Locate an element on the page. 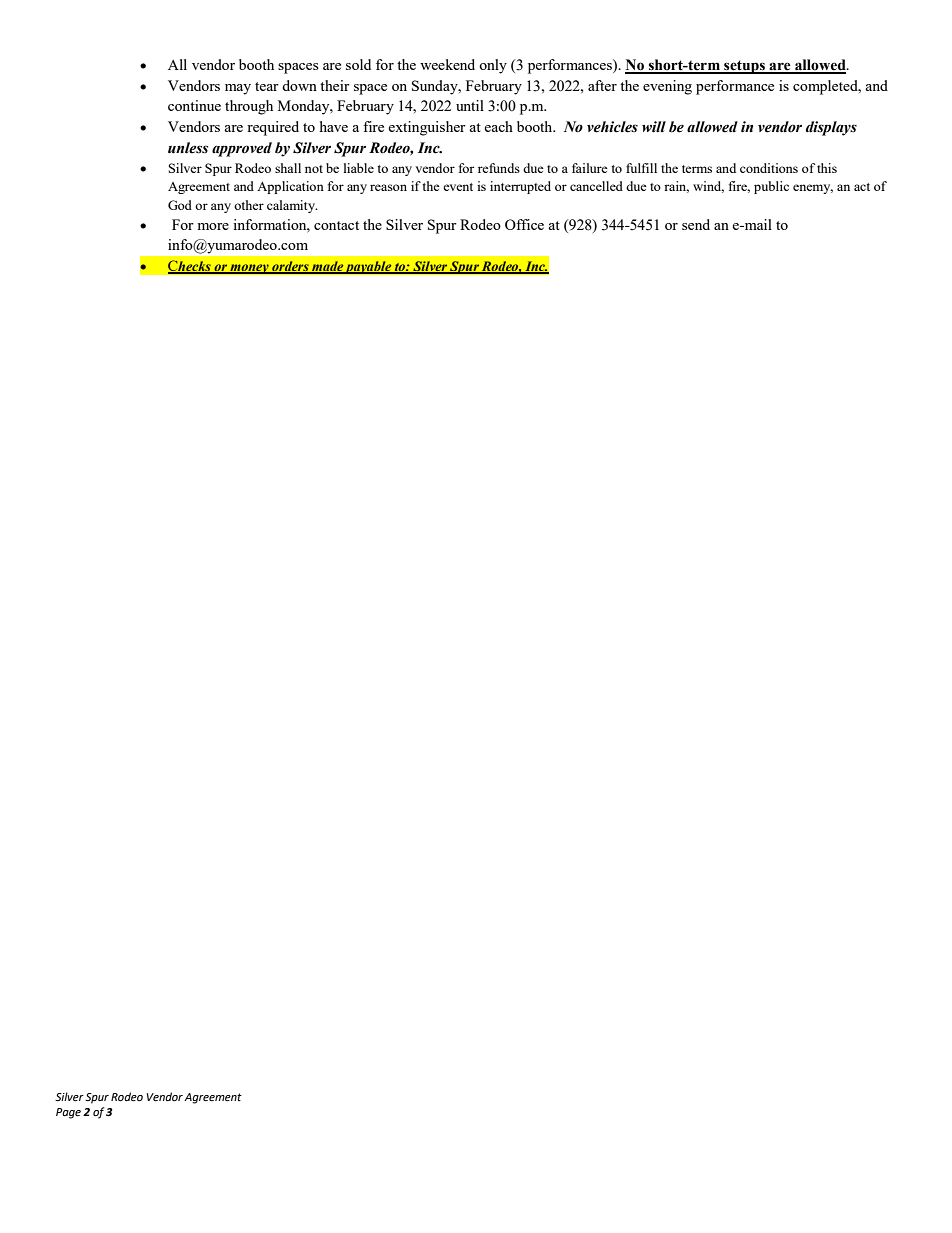 This image has width=952, height=1233. continue is located at coordinates (194, 105).
